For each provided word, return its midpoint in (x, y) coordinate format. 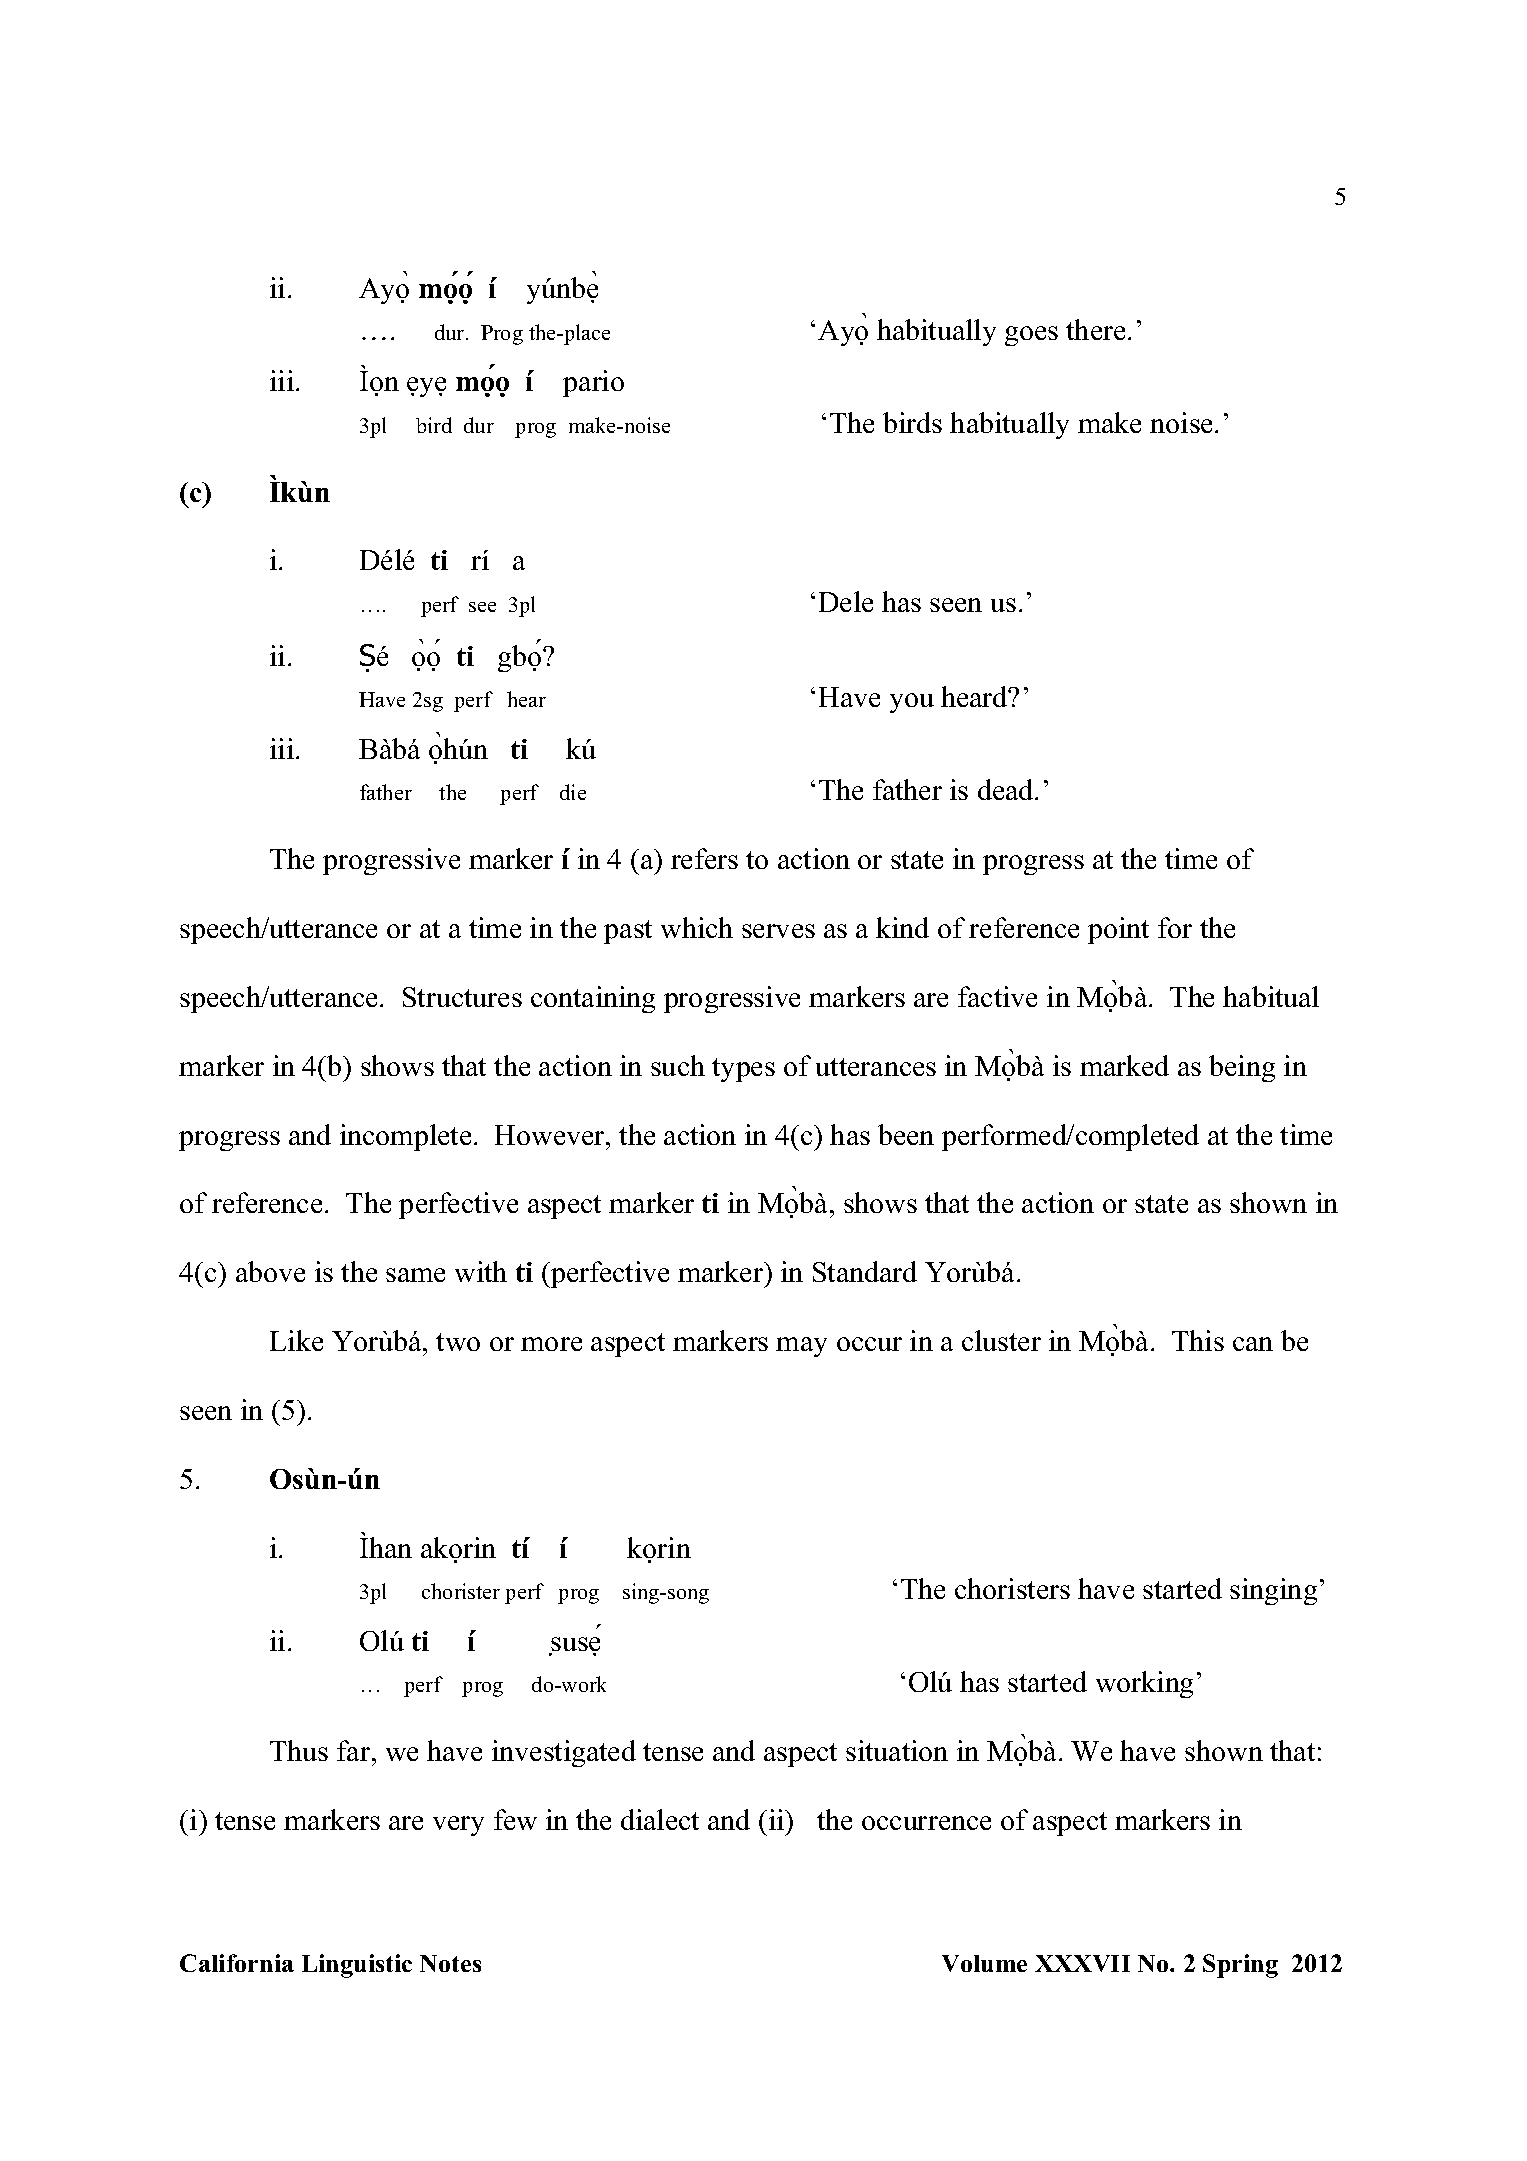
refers (704, 858)
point (1118, 930)
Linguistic (357, 1966)
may (801, 1347)
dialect (660, 1819)
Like (296, 1340)
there (1095, 329)
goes (1031, 336)
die (573, 792)
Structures (462, 997)
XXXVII (1082, 1963)
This (1198, 1340)
